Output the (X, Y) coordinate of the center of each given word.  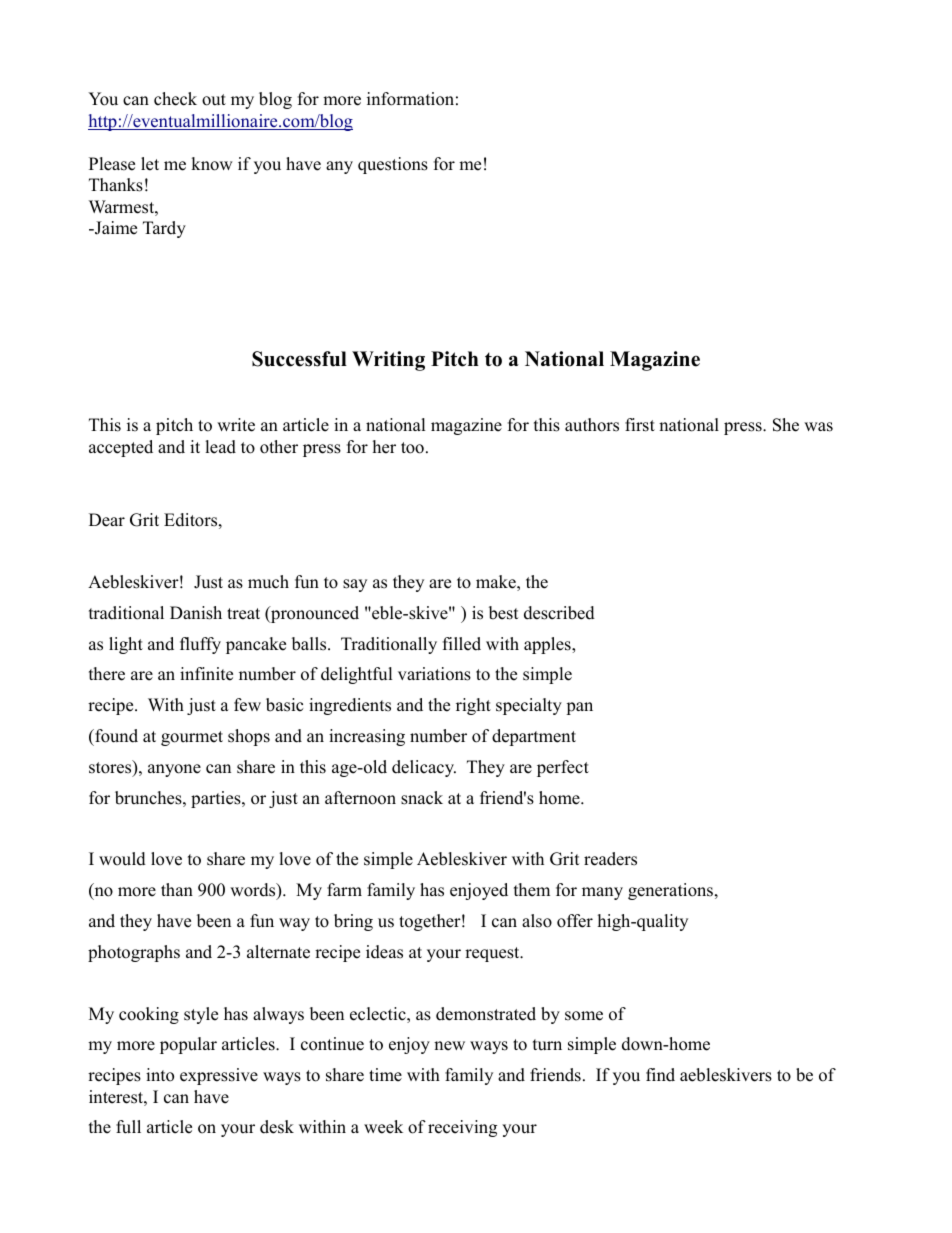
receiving (462, 1128)
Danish (196, 613)
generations (672, 891)
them (532, 890)
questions (393, 165)
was (818, 427)
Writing (388, 361)
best (504, 613)
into (160, 1075)
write (236, 425)
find (660, 1075)
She (786, 425)
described (559, 613)
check (175, 99)
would (122, 859)
